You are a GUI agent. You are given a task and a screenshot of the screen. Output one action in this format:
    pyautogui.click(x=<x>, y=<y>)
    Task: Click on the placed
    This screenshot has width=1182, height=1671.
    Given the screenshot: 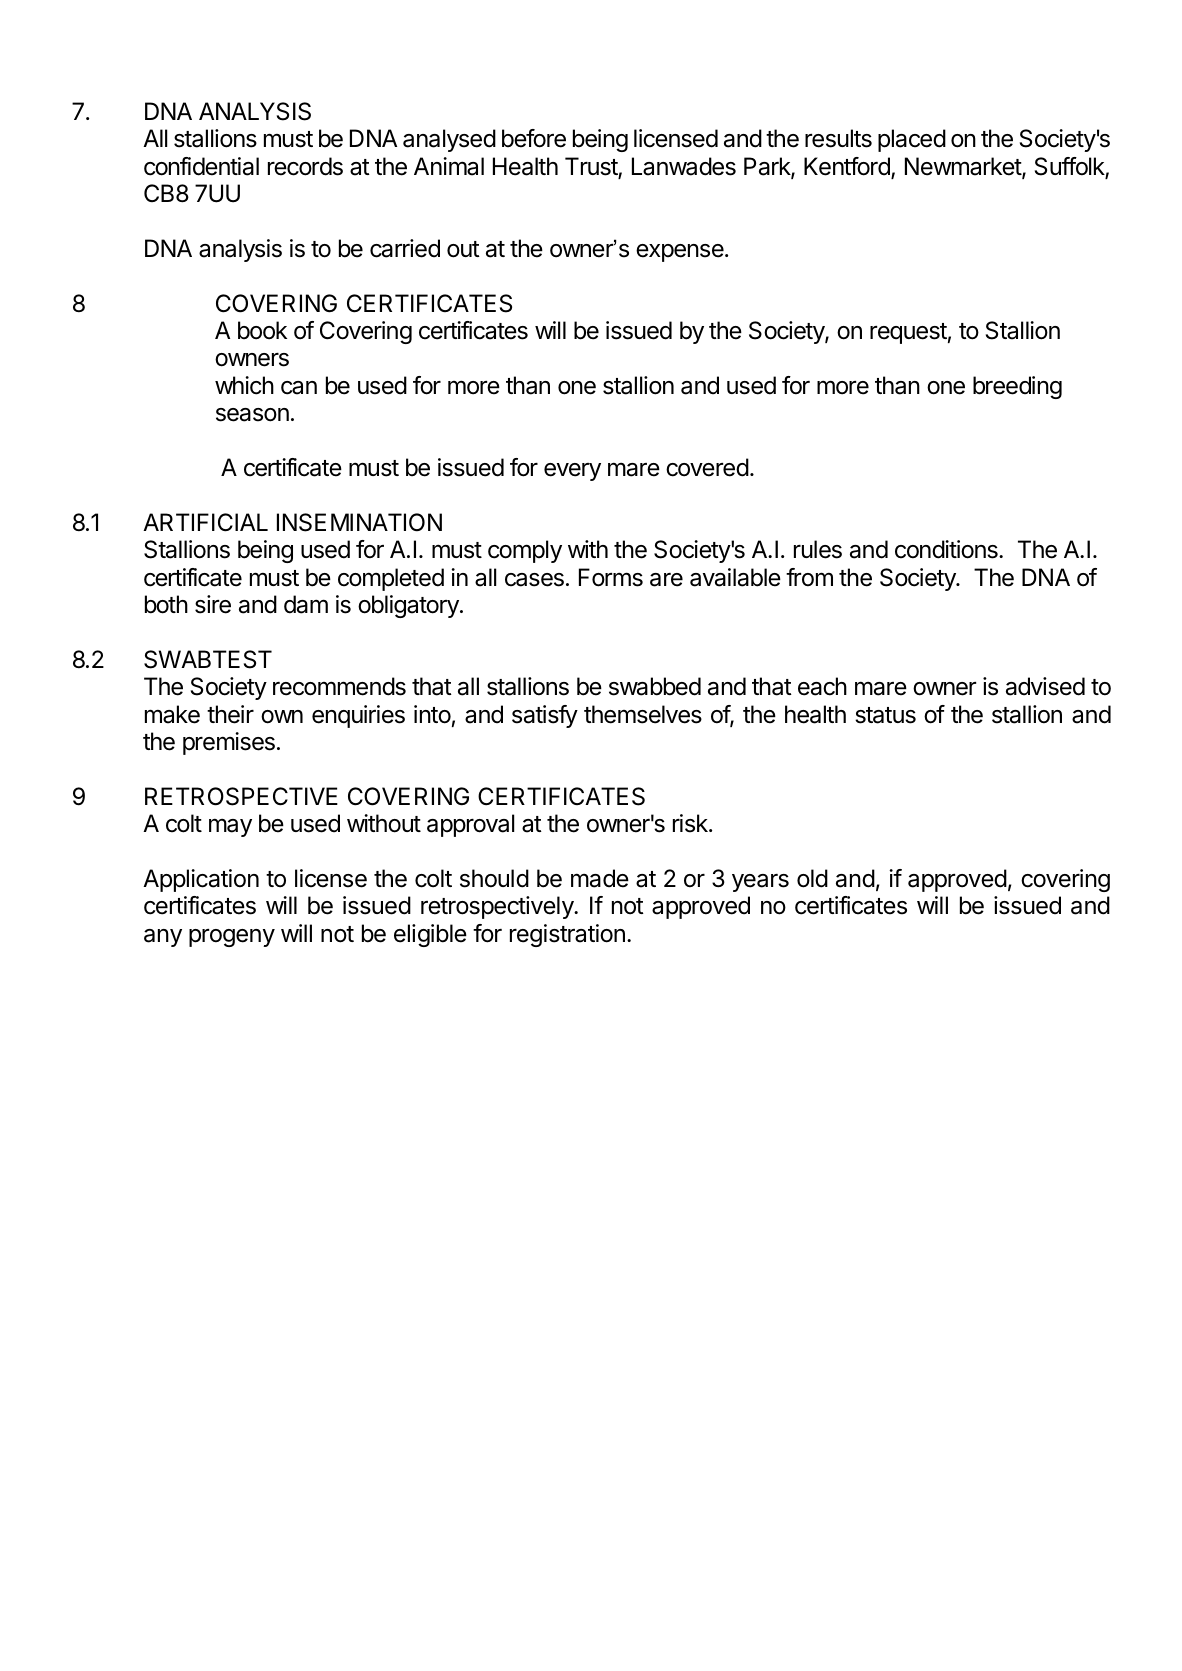 What is the action you would take?
    pyautogui.click(x=912, y=140)
